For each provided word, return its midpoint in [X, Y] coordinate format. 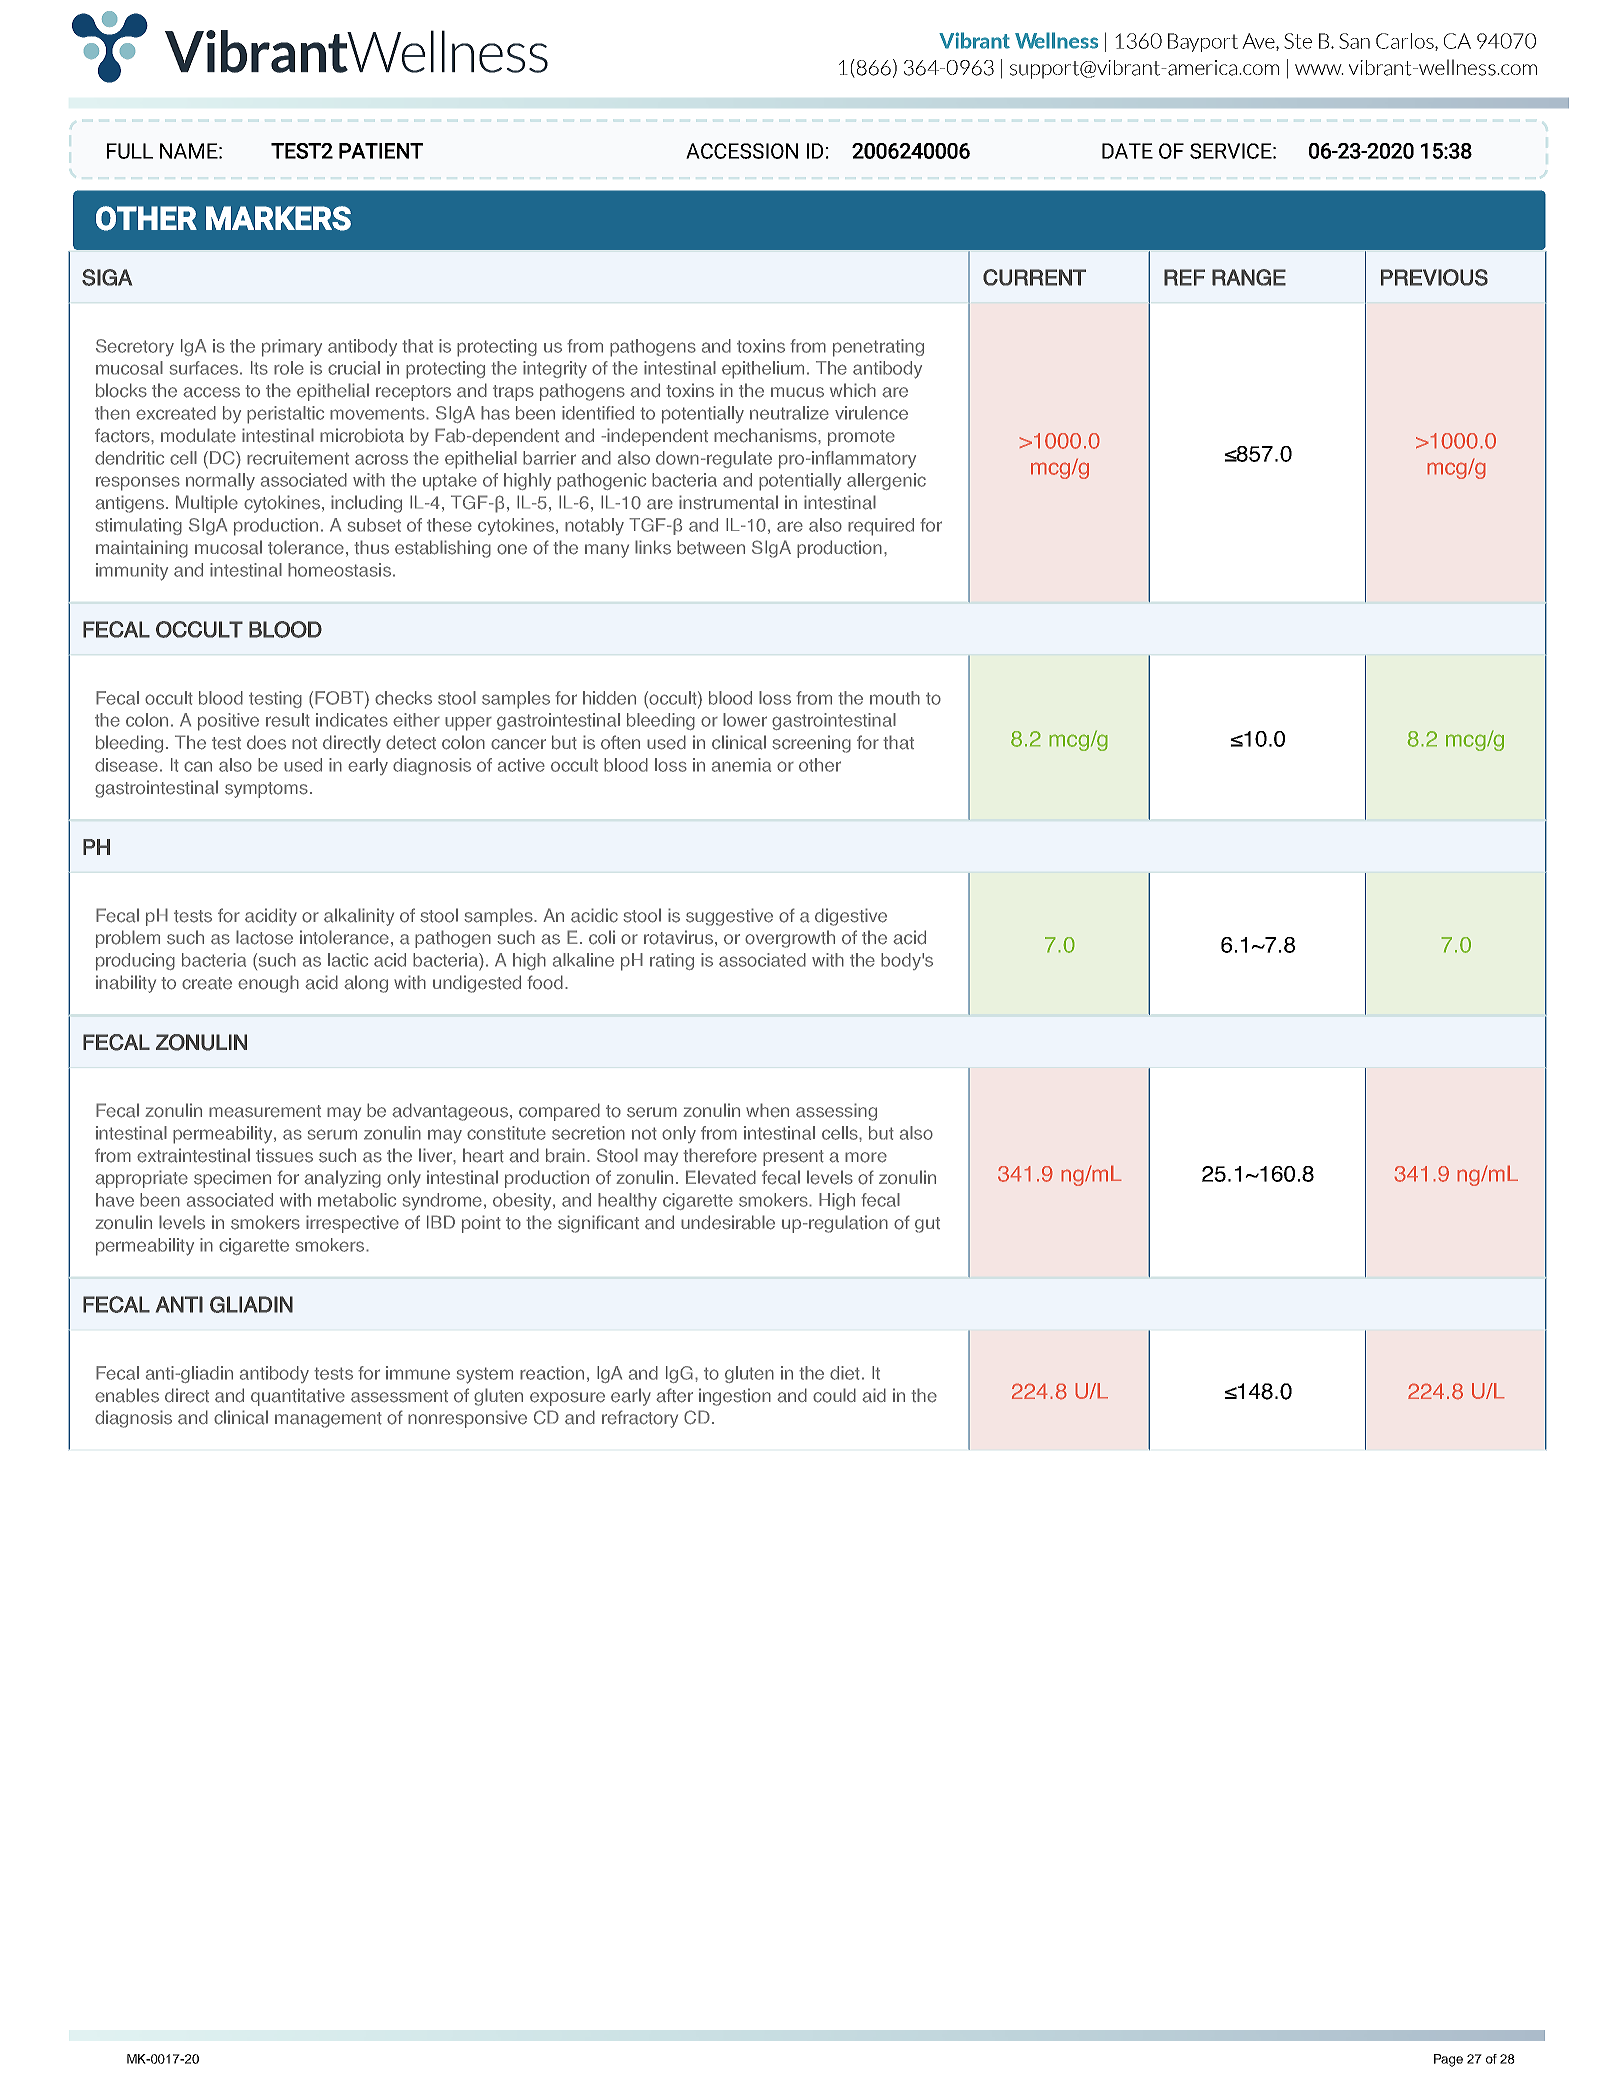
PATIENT [381, 151]
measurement [265, 1111]
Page [1448, 2060]
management [328, 1420]
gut [927, 1225]
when [767, 1110]
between [711, 547]
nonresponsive [467, 1419]
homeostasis [339, 570]
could [834, 1395]
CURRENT [1034, 277]
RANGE [1249, 277]
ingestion [735, 1397]
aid [874, 1395]
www [1319, 69]
